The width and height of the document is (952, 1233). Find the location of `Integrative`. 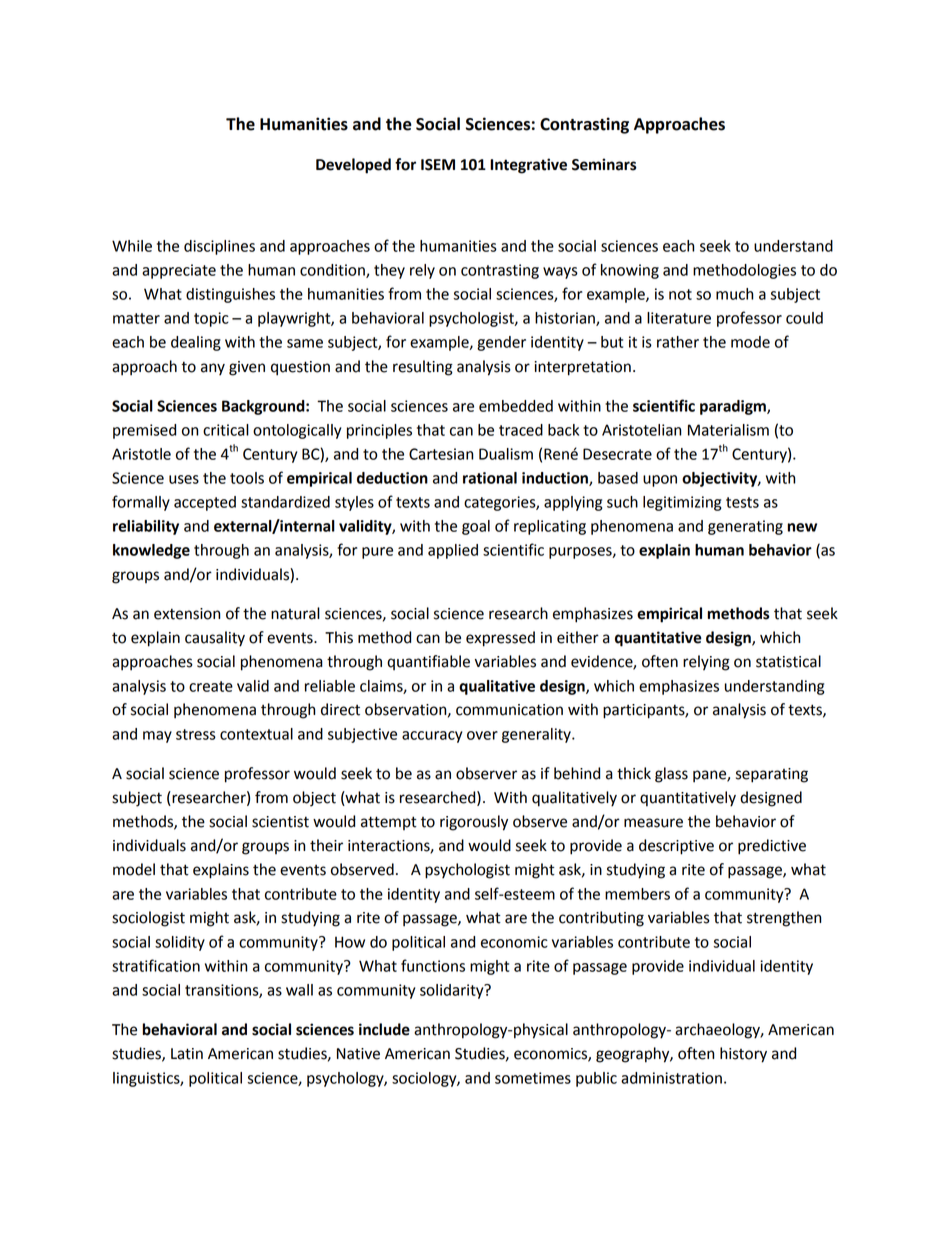

Integrative is located at coordinates (528, 166).
